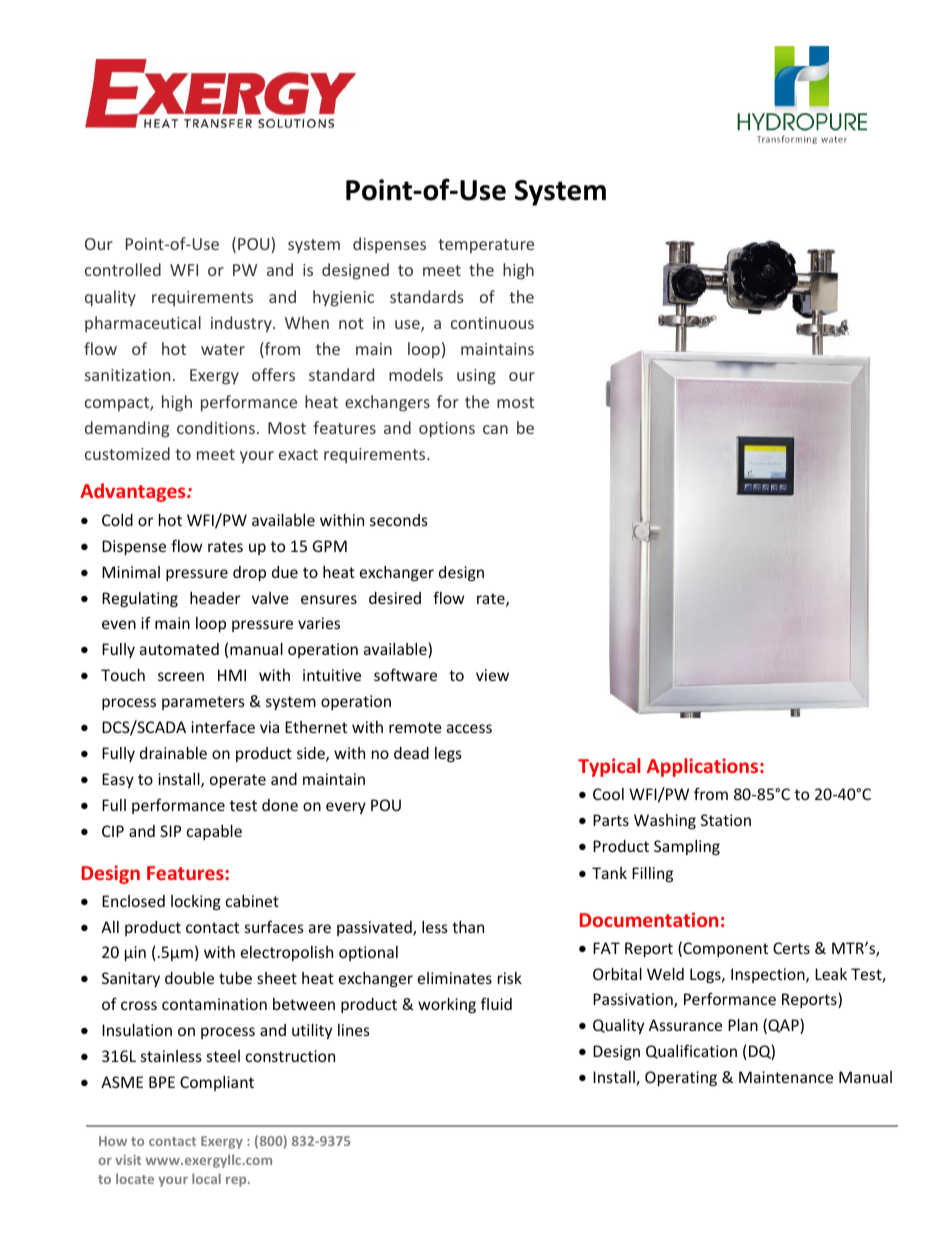 The height and width of the screenshot is (1233, 952). I want to click on desired, so click(395, 598).
